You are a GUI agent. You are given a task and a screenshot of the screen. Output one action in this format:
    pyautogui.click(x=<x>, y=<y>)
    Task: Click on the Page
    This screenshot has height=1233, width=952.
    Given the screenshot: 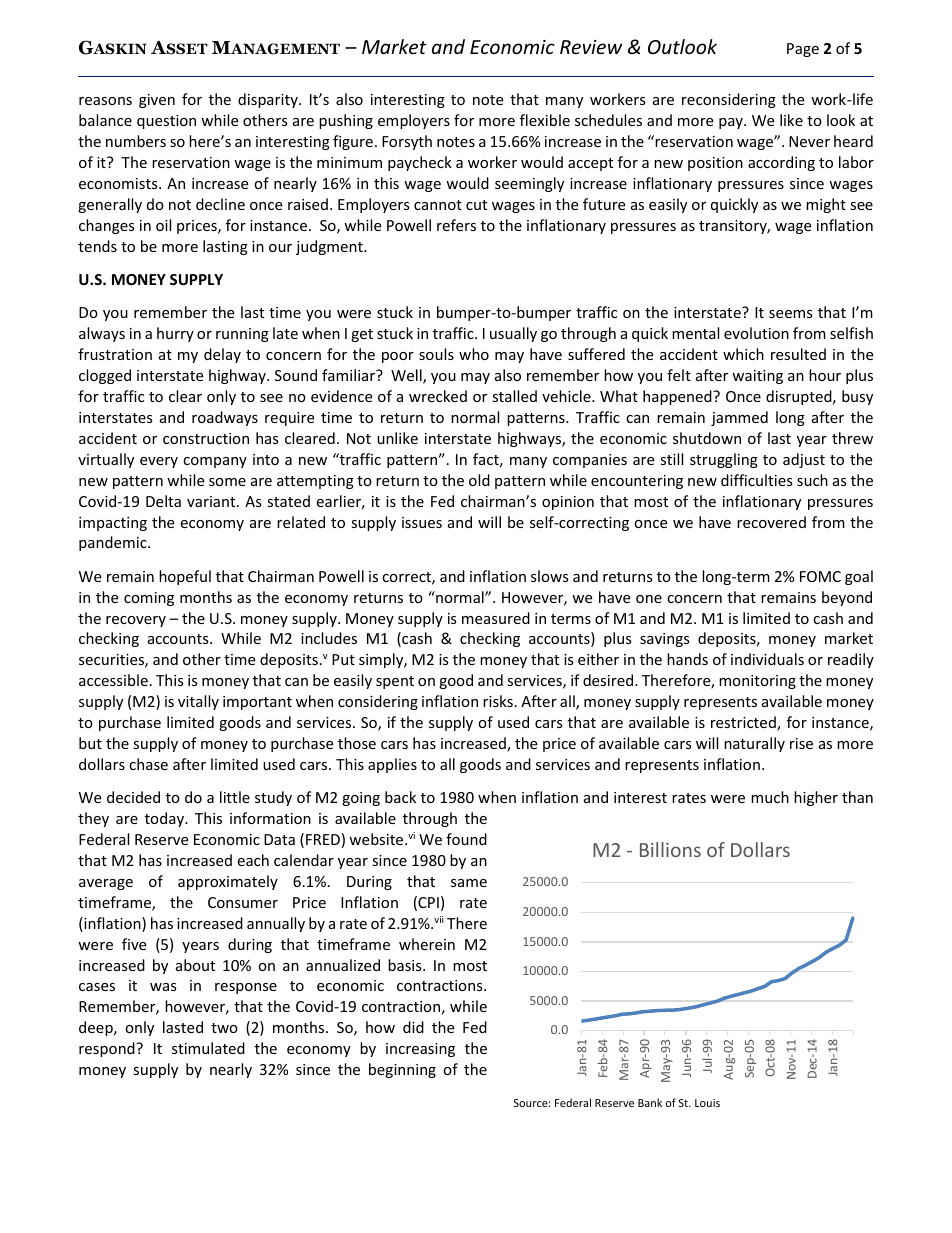 What is the action you would take?
    pyautogui.click(x=803, y=50)
